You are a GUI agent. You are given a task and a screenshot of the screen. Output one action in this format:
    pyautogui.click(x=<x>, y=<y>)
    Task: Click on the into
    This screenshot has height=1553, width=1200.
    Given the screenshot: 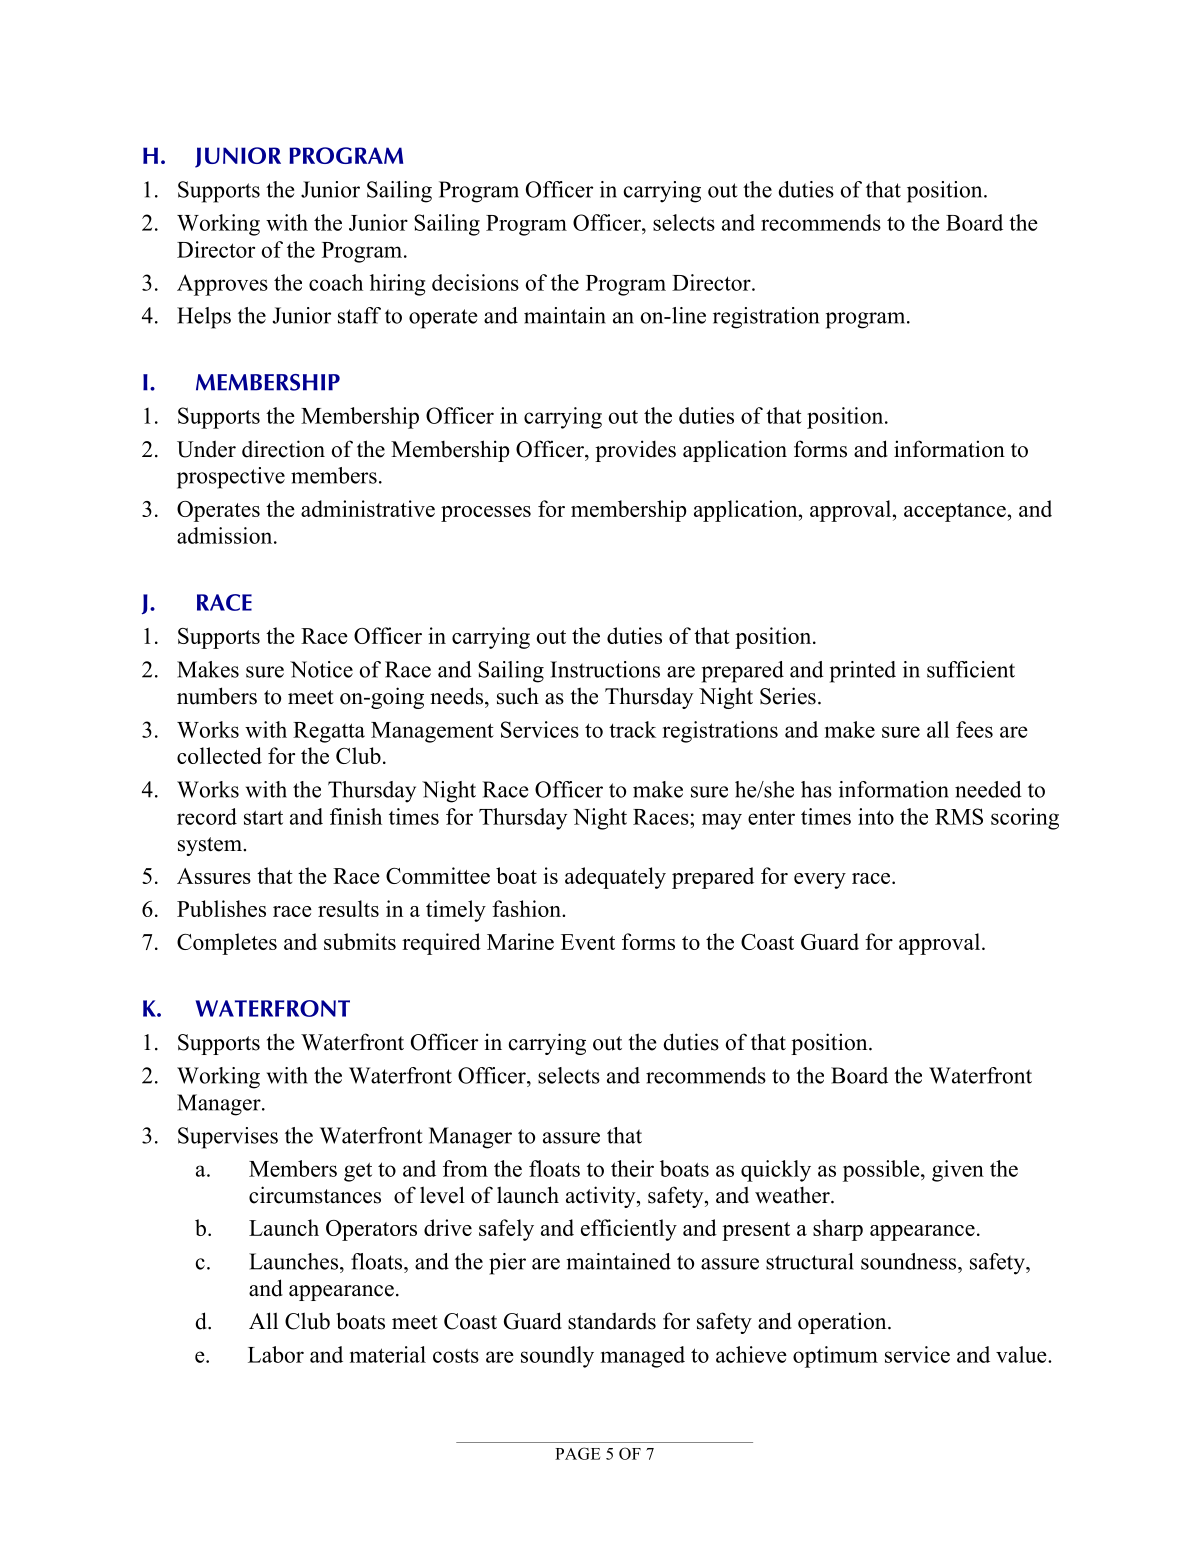 What is the action you would take?
    pyautogui.click(x=876, y=816)
